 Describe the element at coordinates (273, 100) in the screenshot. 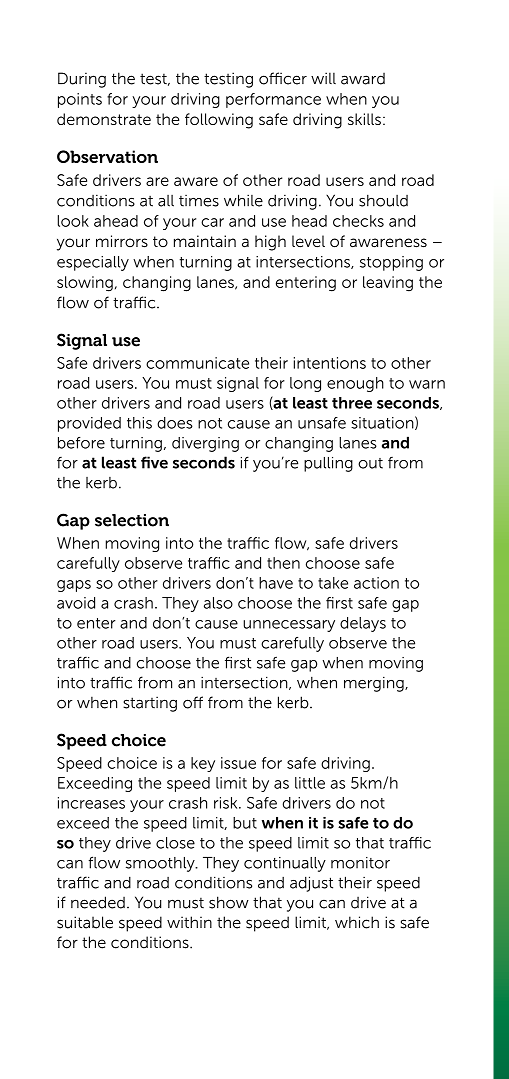

I see `performance` at that location.
